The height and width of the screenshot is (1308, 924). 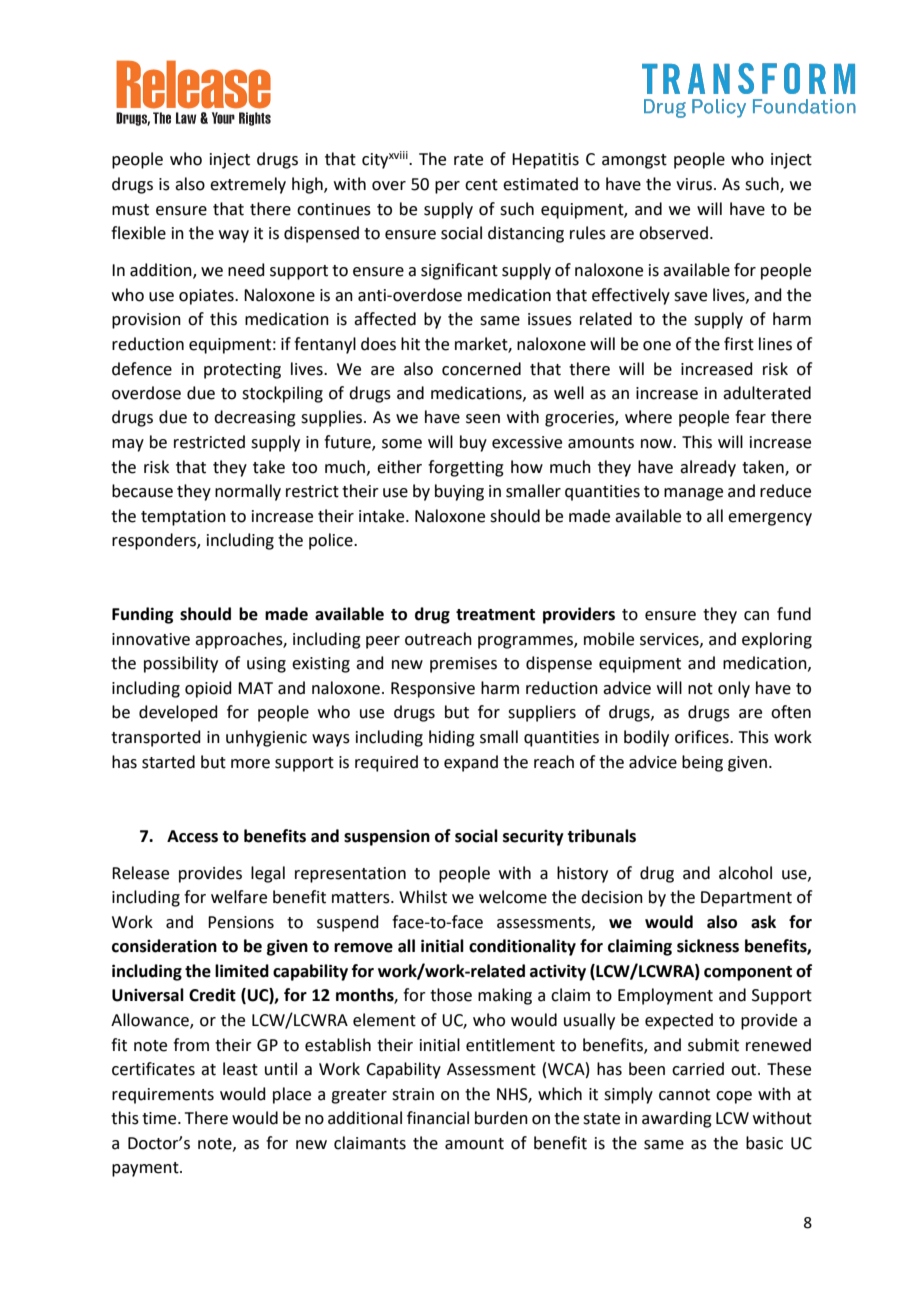 I want to click on Access, so click(x=192, y=836).
